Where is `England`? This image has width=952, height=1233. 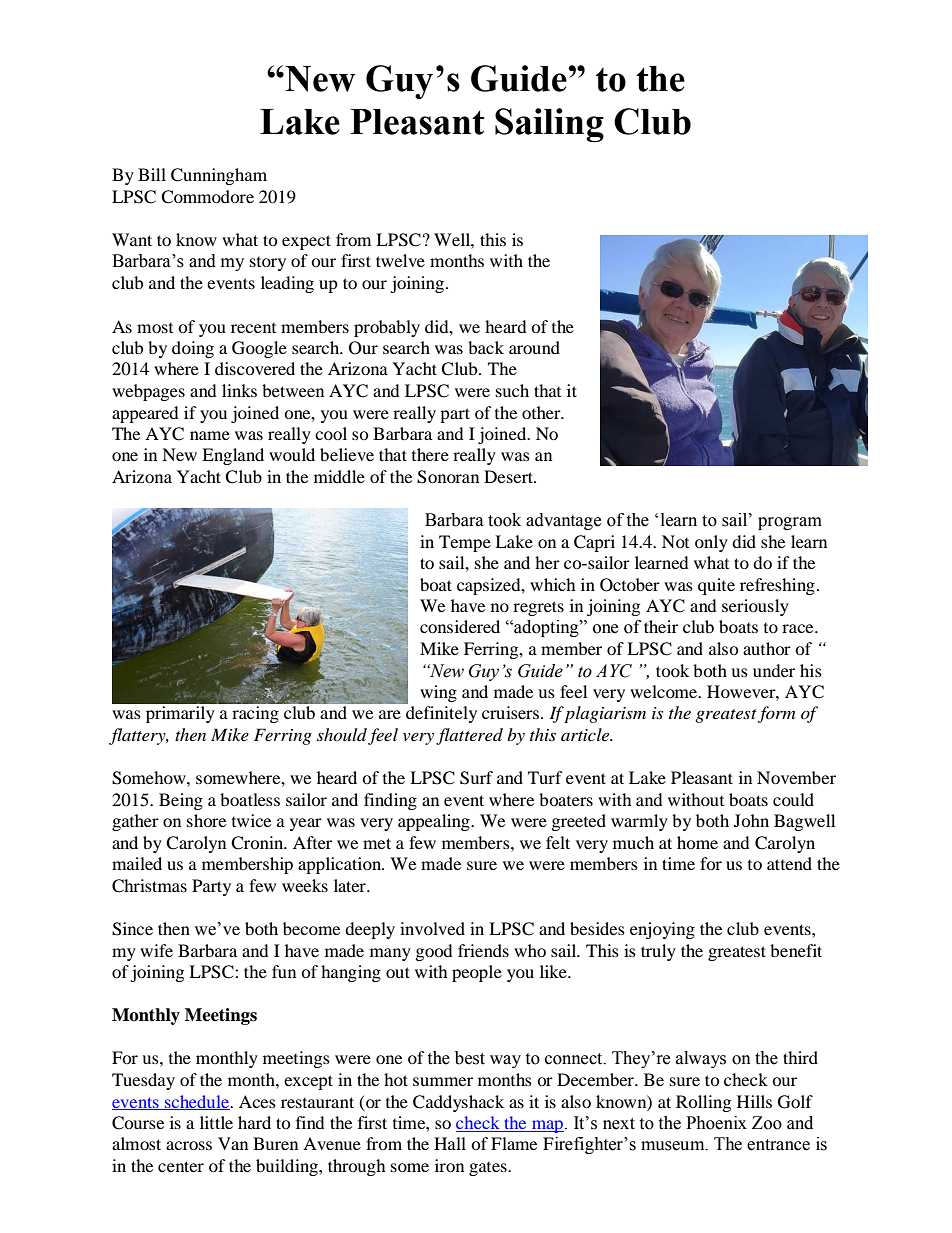
England is located at coordinates (233, 456).
